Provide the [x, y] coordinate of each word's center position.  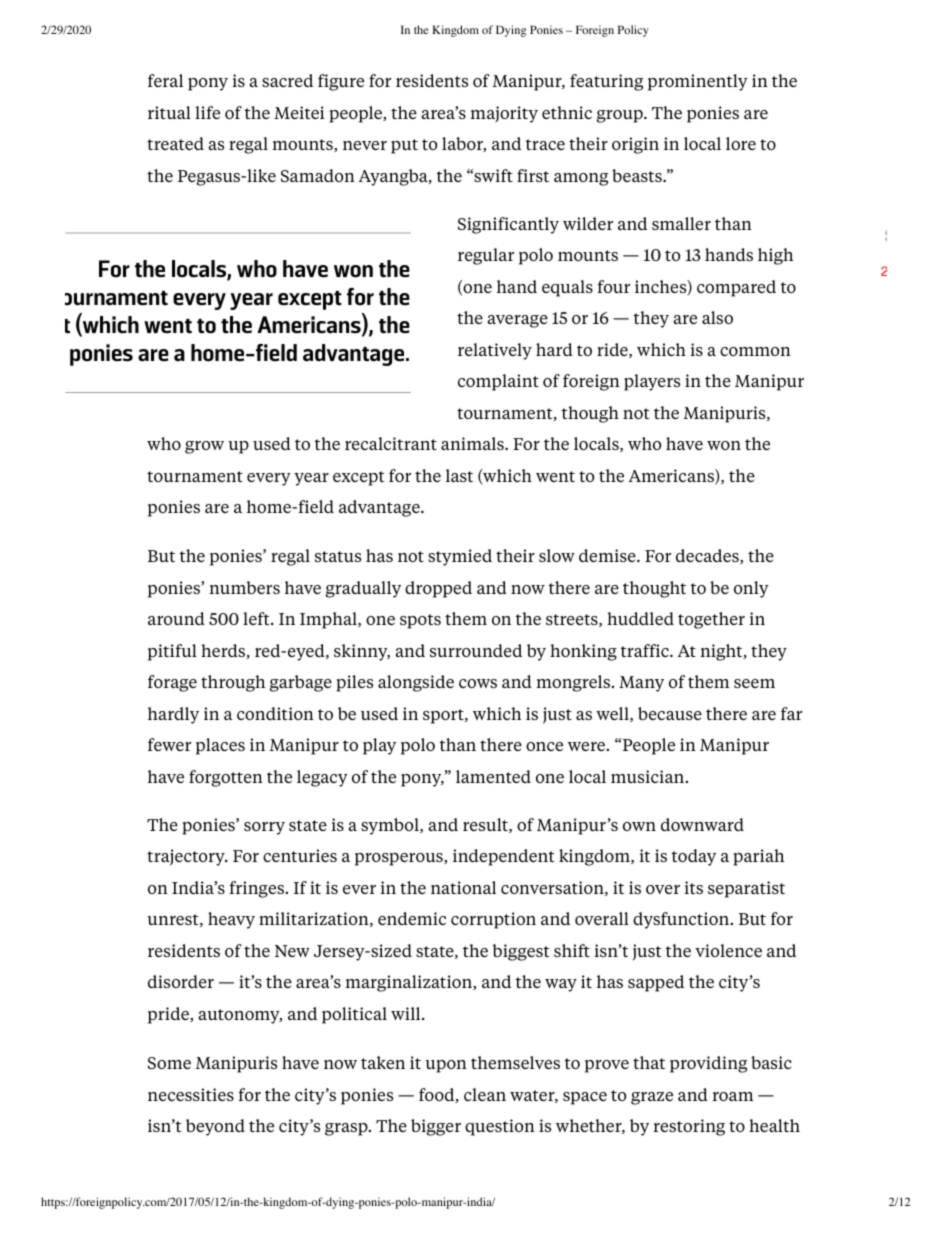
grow [204, 447]
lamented [493, 776]
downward [702, 824]
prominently [698, 82]
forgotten [226, 778]
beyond [215, 1127]
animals [473, 443]
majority [504, 114]
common [755, 351]
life [207, 112]
